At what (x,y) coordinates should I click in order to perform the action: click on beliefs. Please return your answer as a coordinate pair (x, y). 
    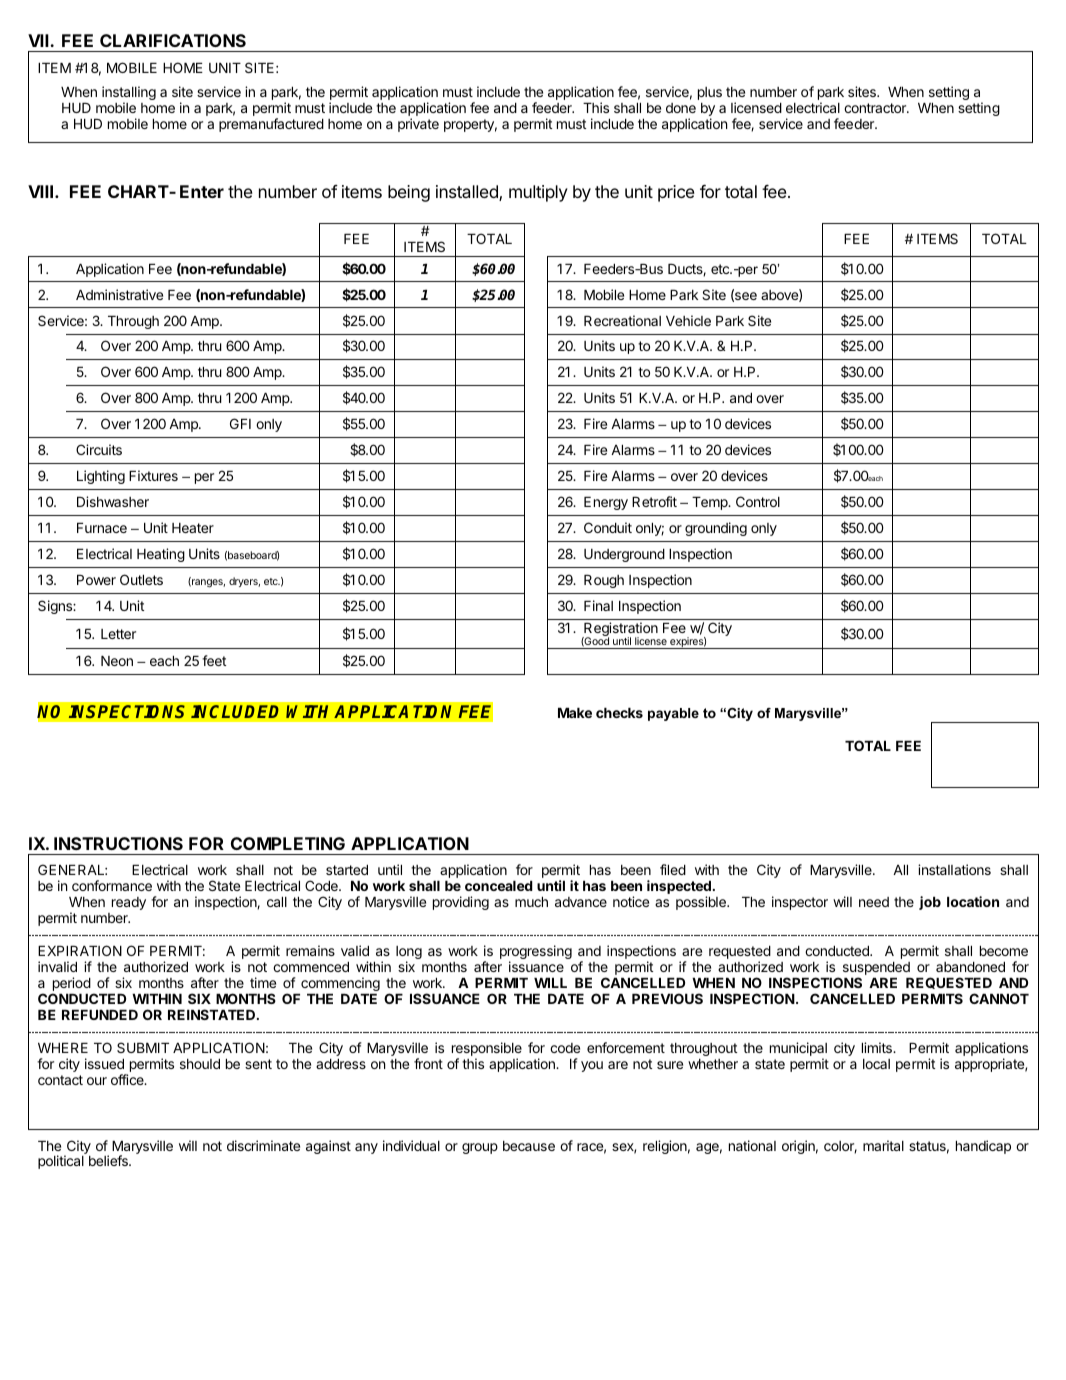
    Looking at the image, I should click on (109, 1160).
